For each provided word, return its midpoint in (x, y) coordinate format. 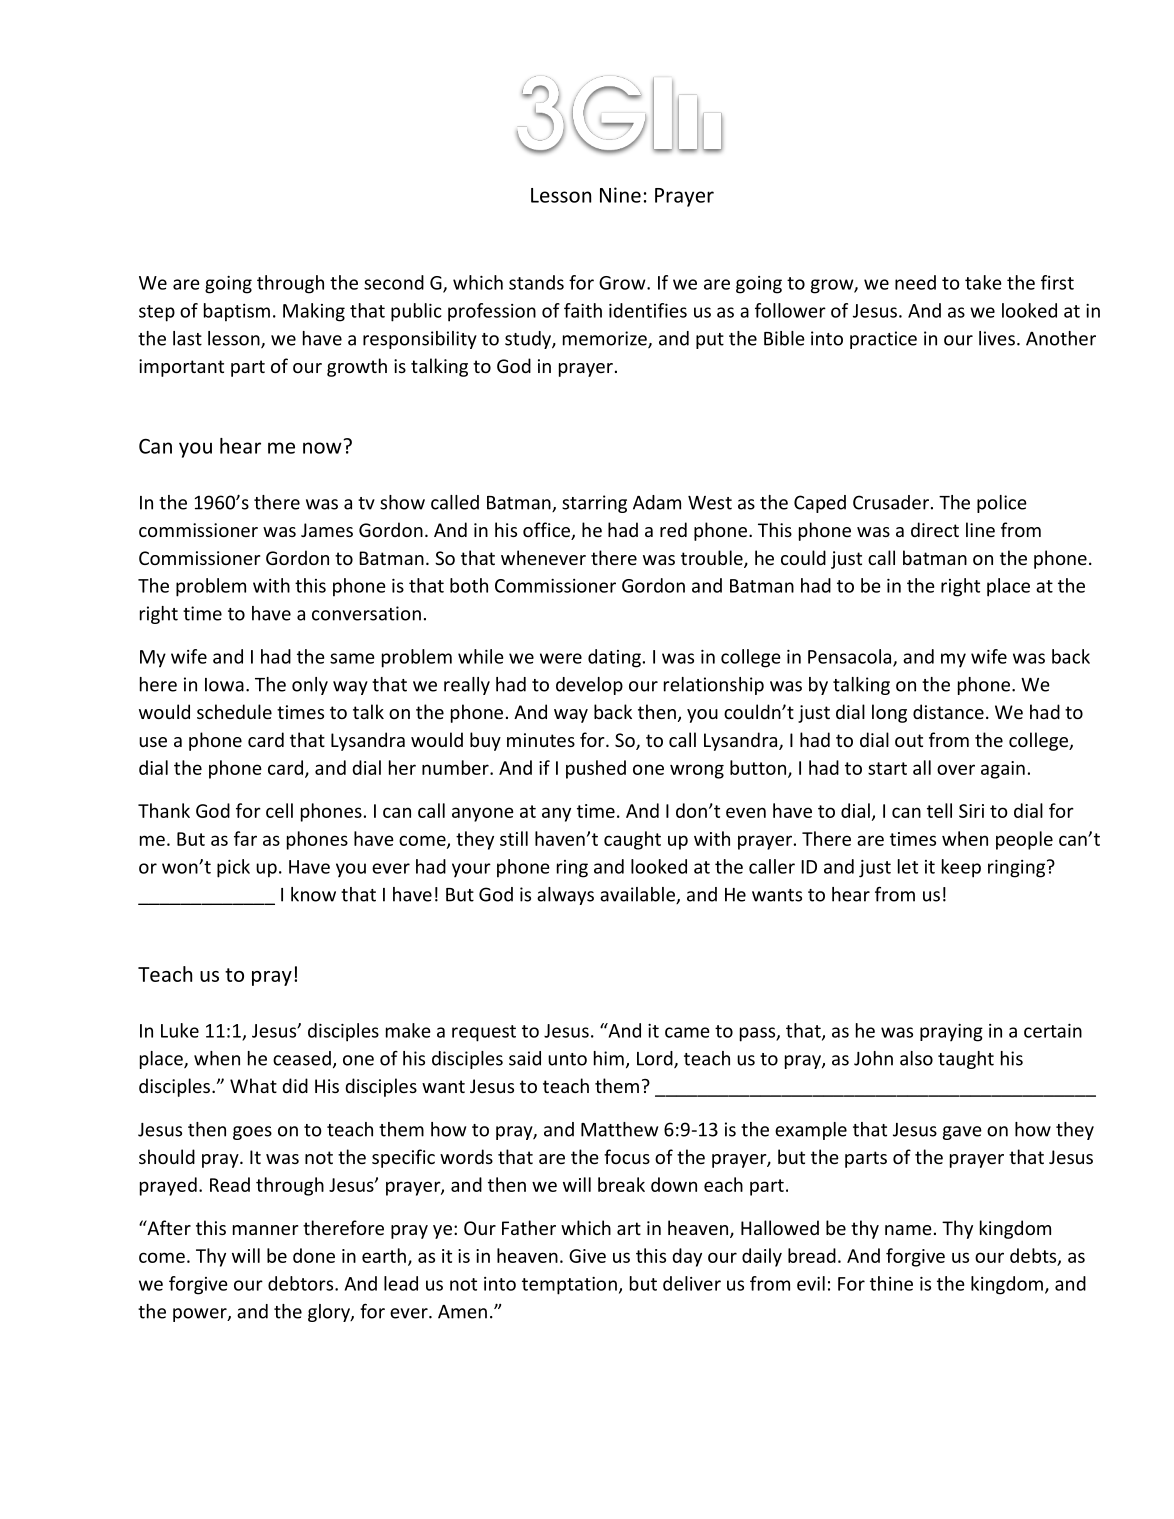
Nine (620, 195)
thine (891, 1283)
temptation (569, 1286)
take (983, 282)
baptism (237, 312)
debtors (302, 1283)
